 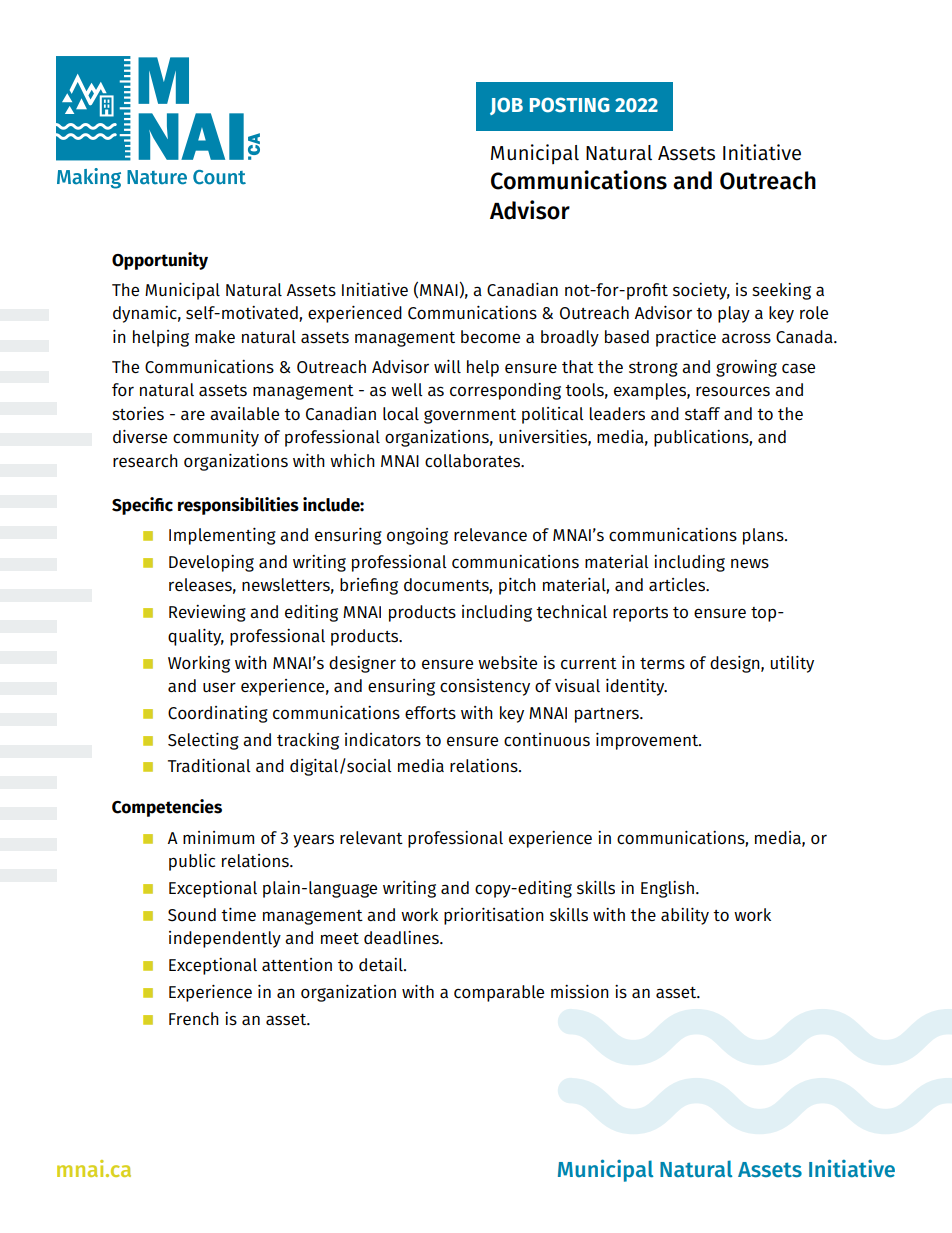 What do you see at coordinates (570, 105) in the screenshot?
I see `POSTING` at bounding box center [570, 105].
